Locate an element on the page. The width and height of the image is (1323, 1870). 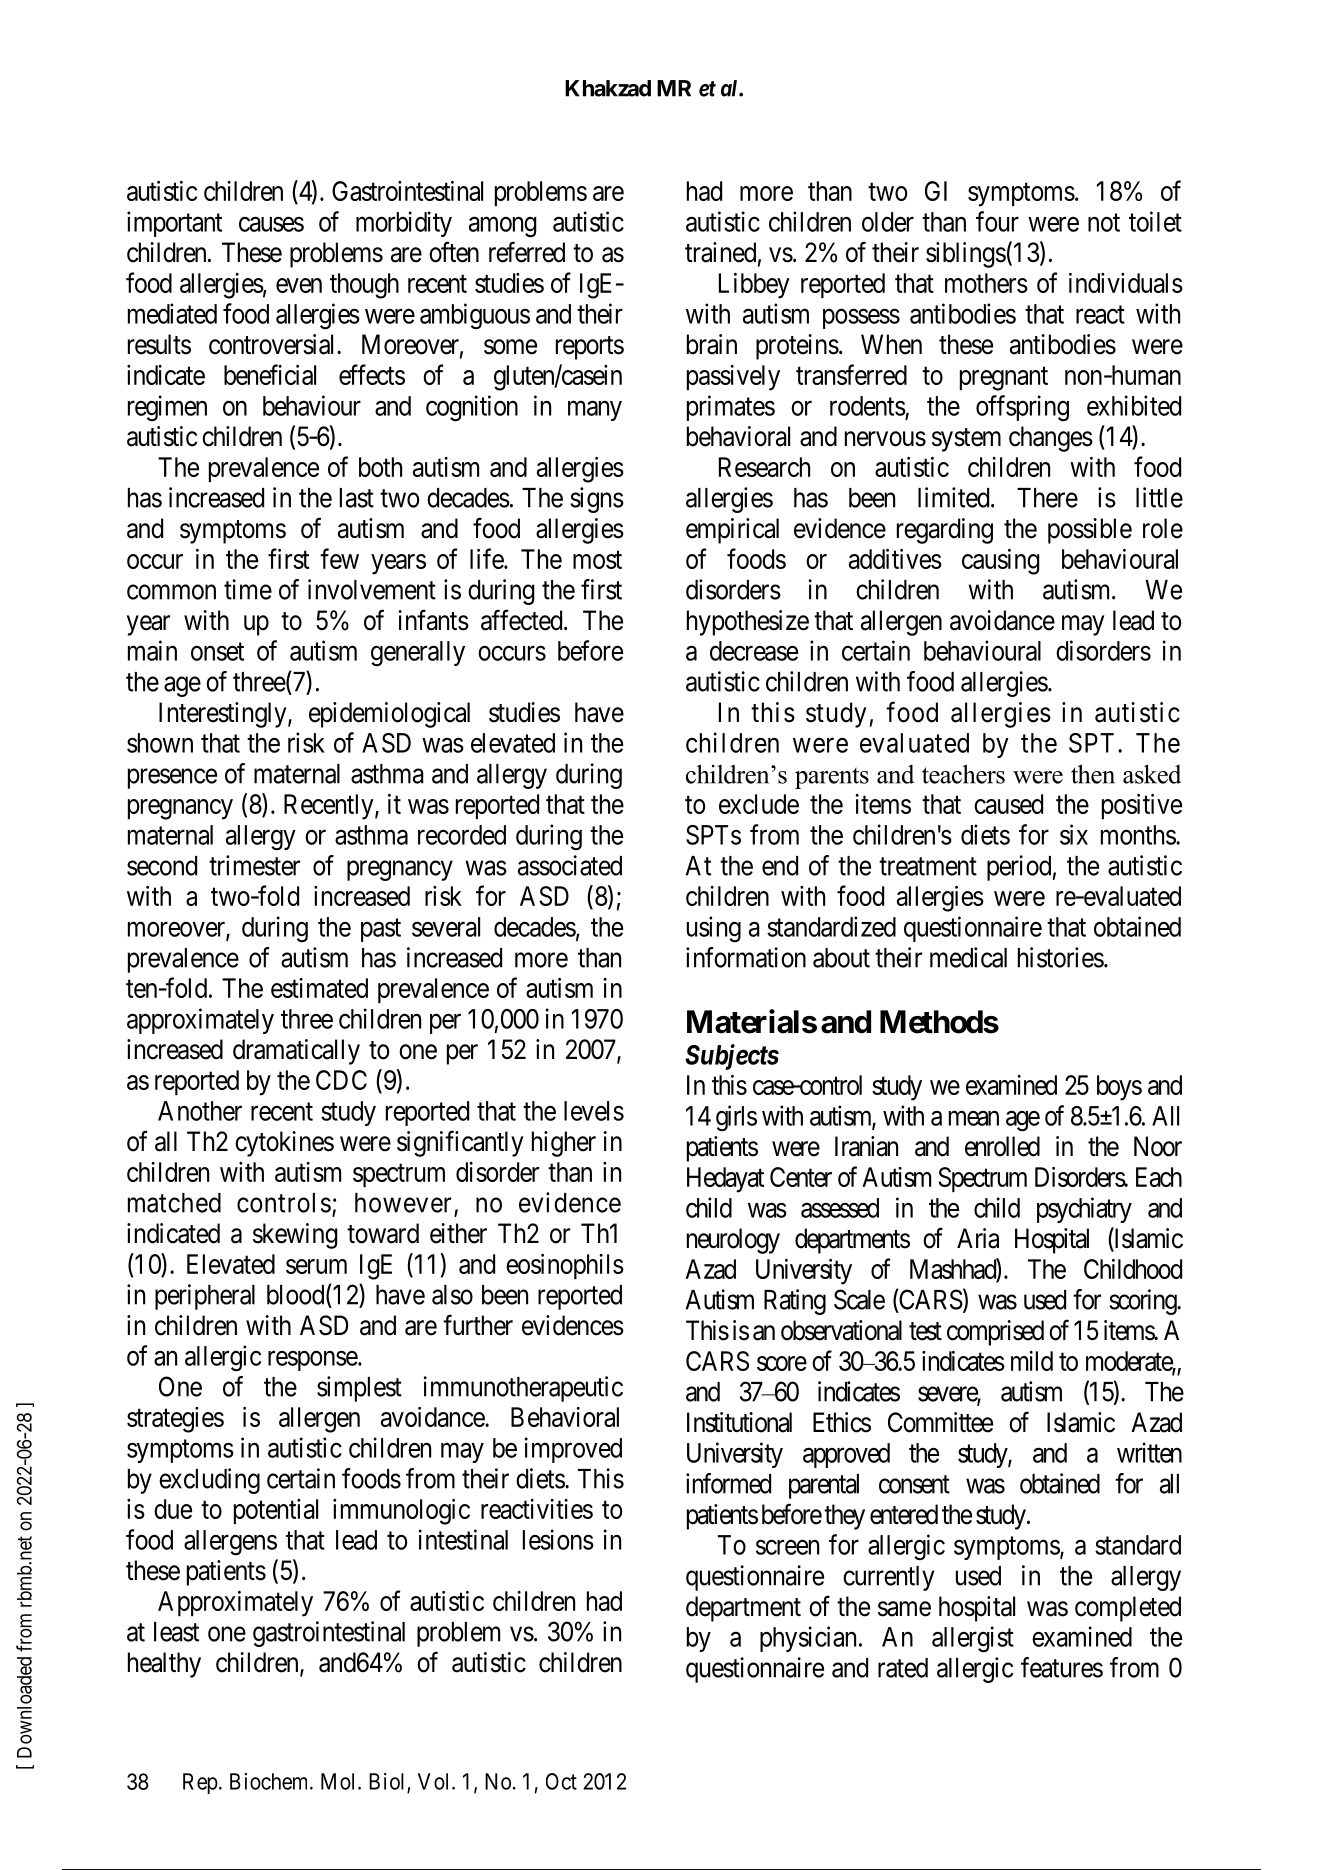
medical is located at coordinates (968, 957).
